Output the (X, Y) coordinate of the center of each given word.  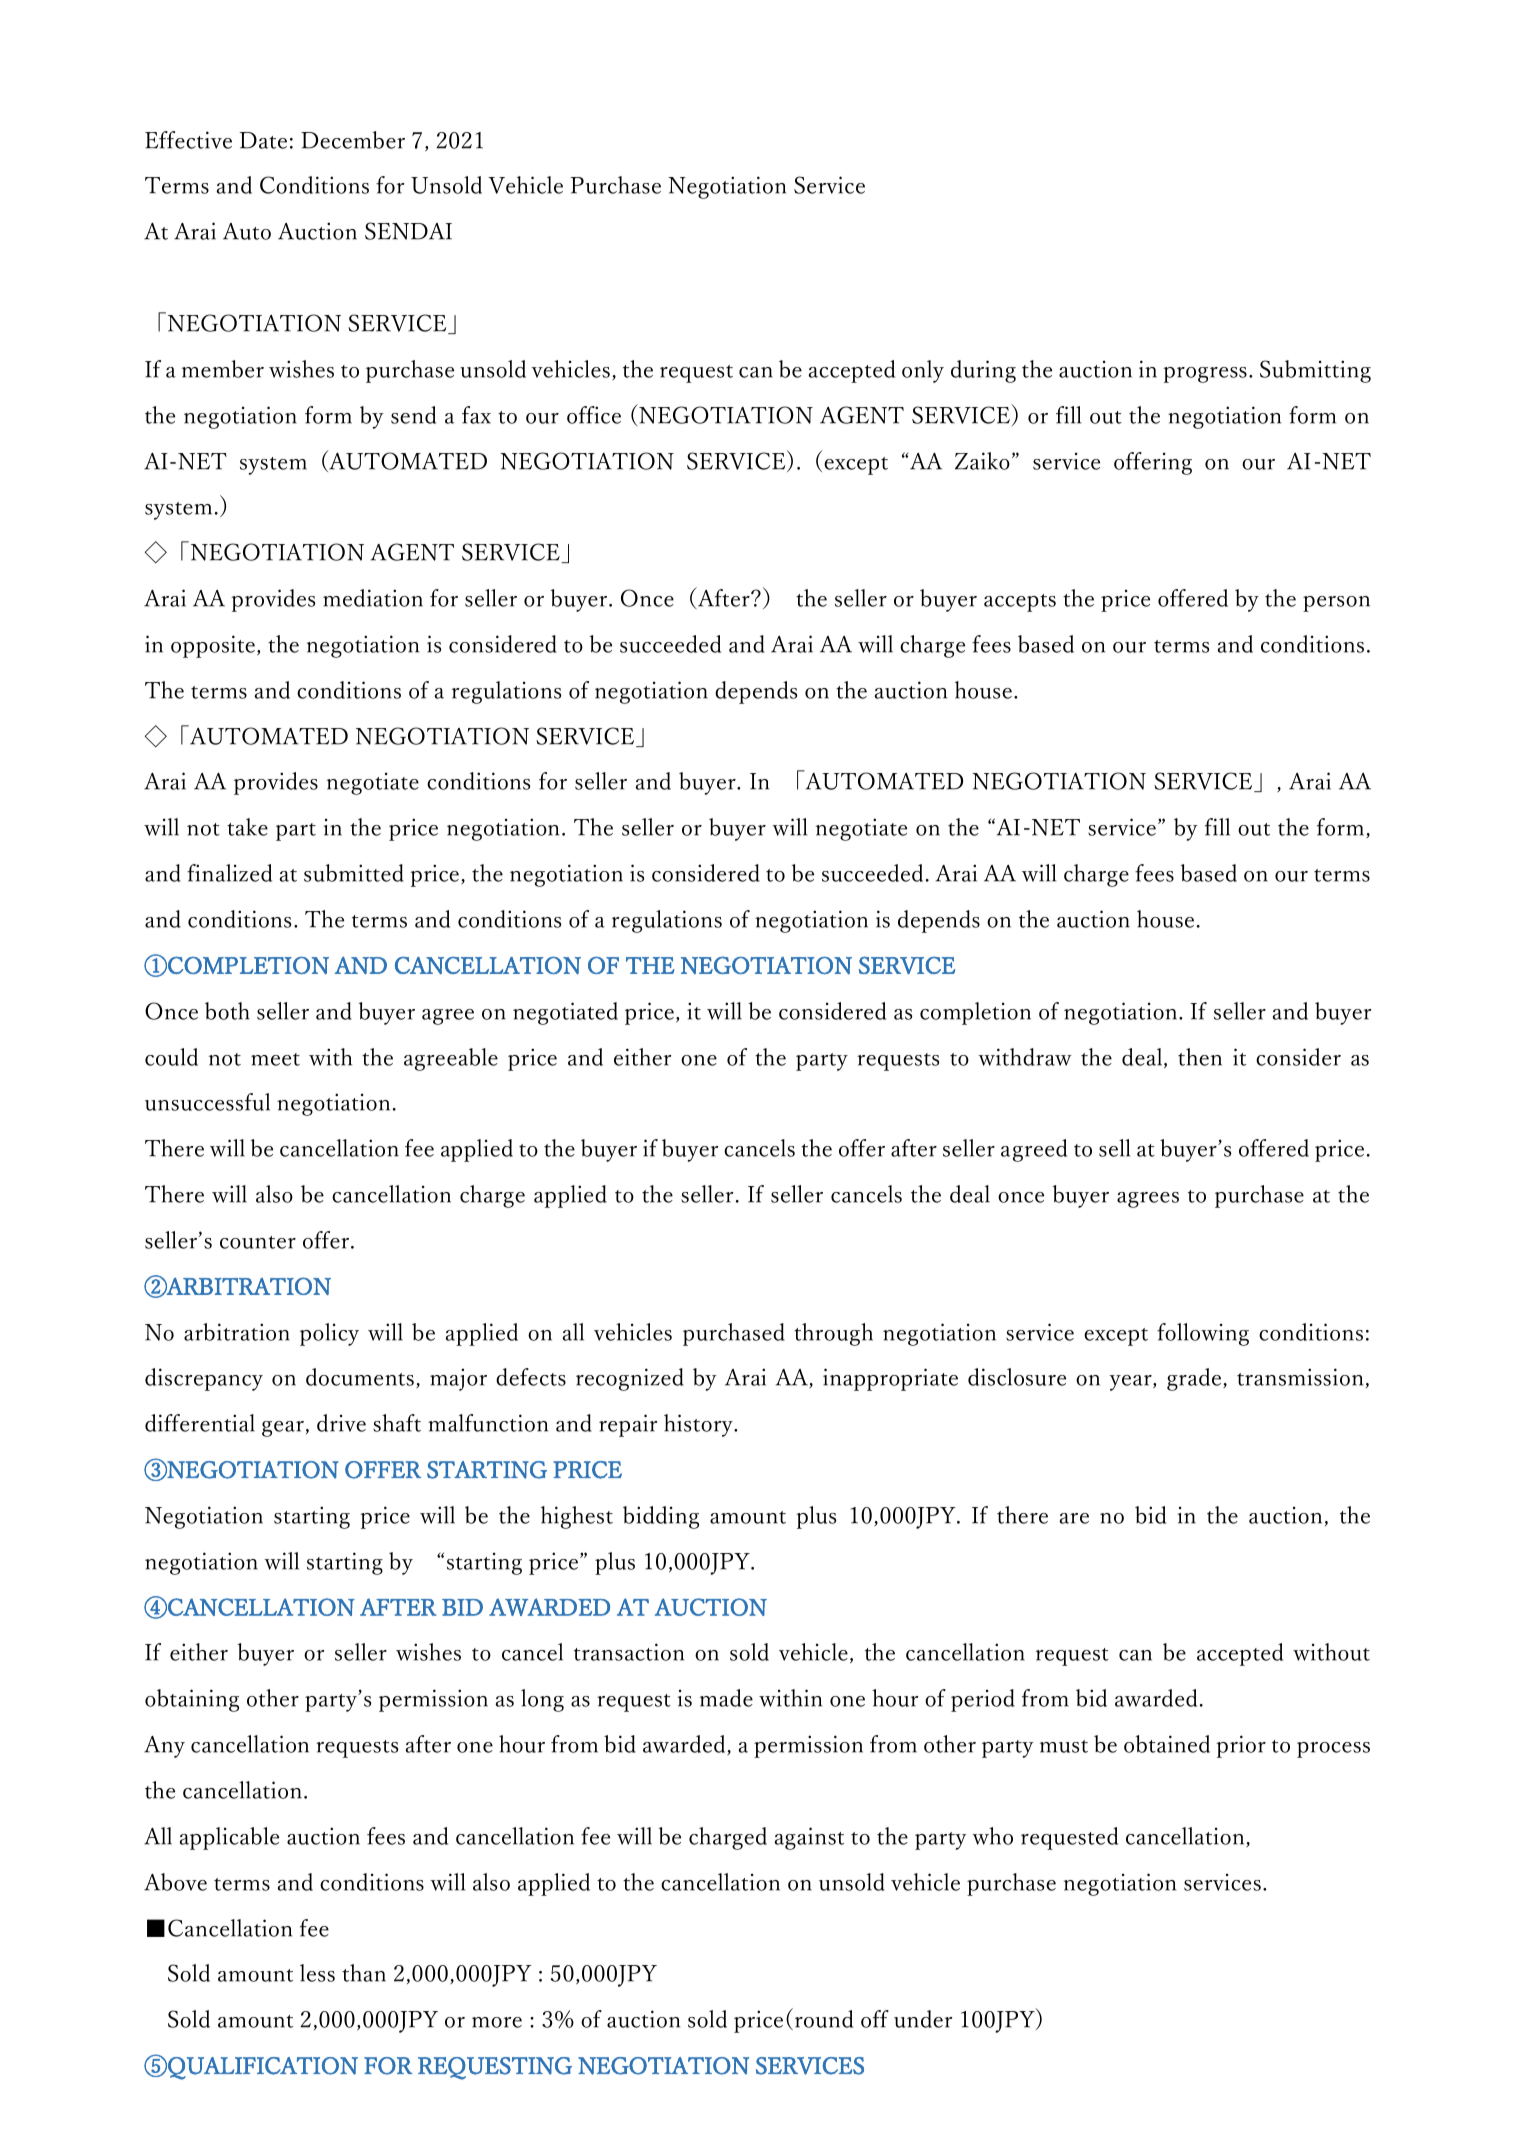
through (833, 1334)
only (923, 371)
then (1200, 1057)
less (317, 1973)
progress (1205, 375)
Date (263, 140)
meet (275, 1059)
